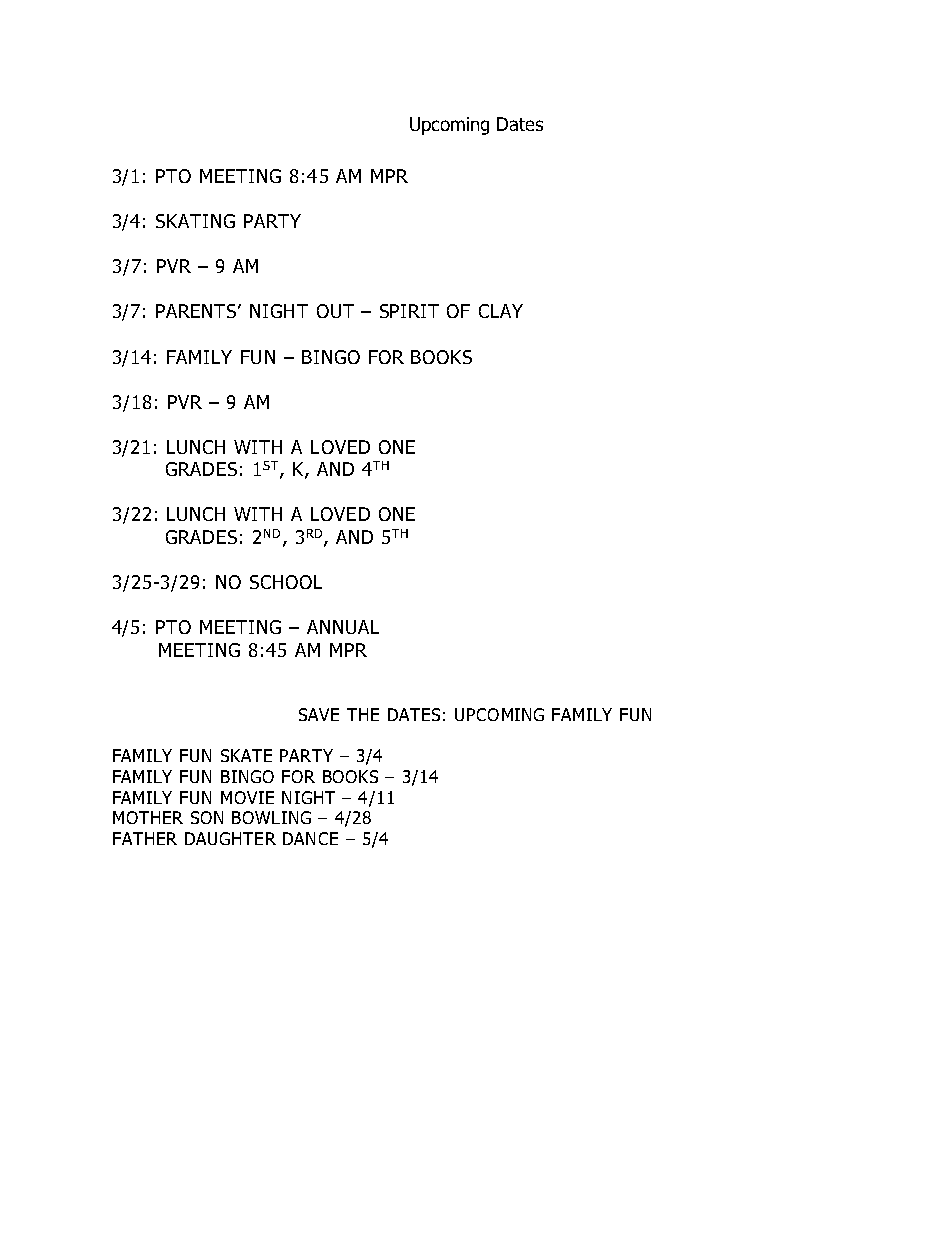 This screenshot has width=952, height=1233. What do you see at coordinates (207, 817) in the screenshot?
I see `SON` at bounding box center [207, 817].
